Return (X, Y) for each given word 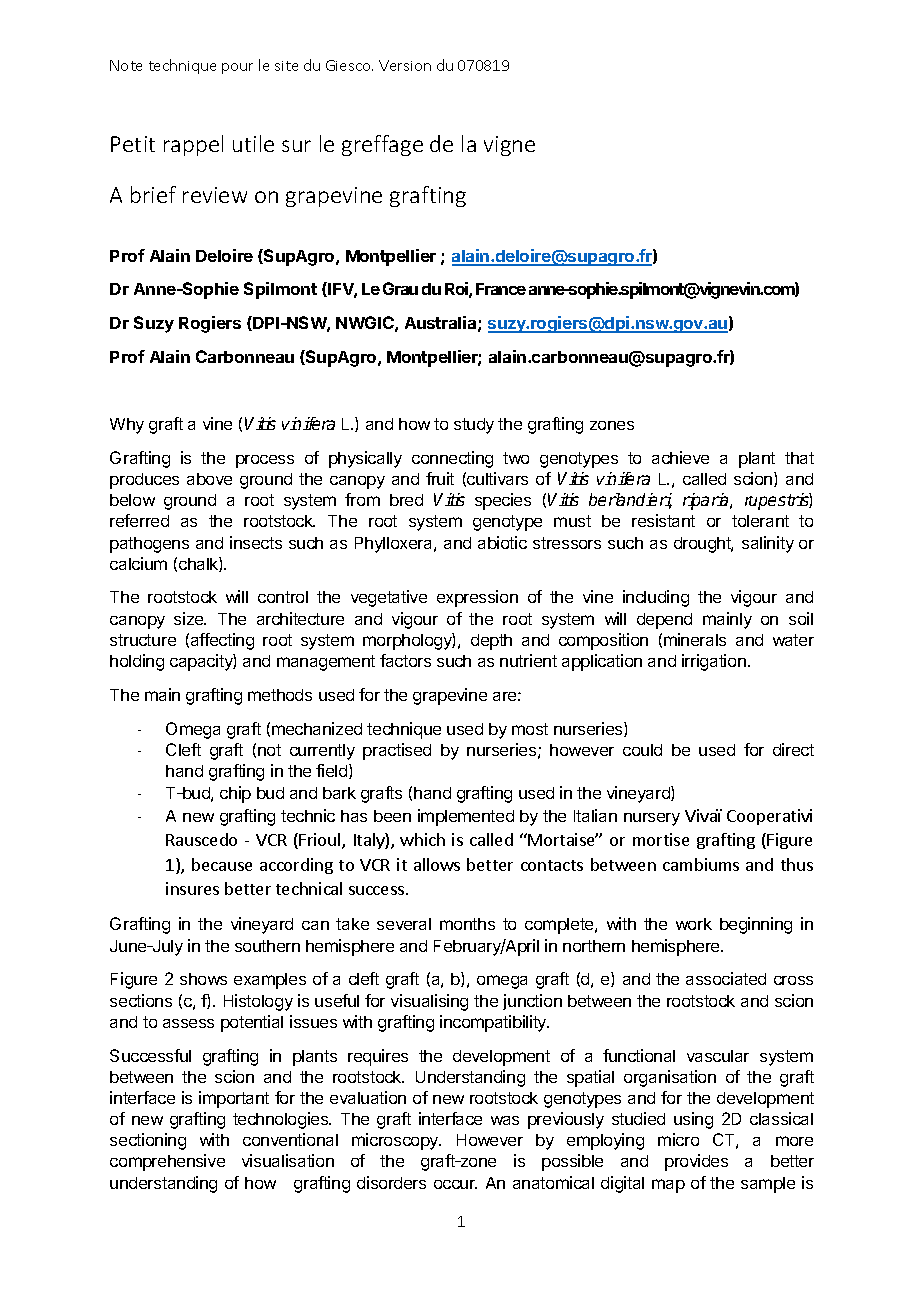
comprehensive (167, 1162)
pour (237, 68)
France (501, 289)
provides (696, 1162)
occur (455, 1184)
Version (405, 65)
